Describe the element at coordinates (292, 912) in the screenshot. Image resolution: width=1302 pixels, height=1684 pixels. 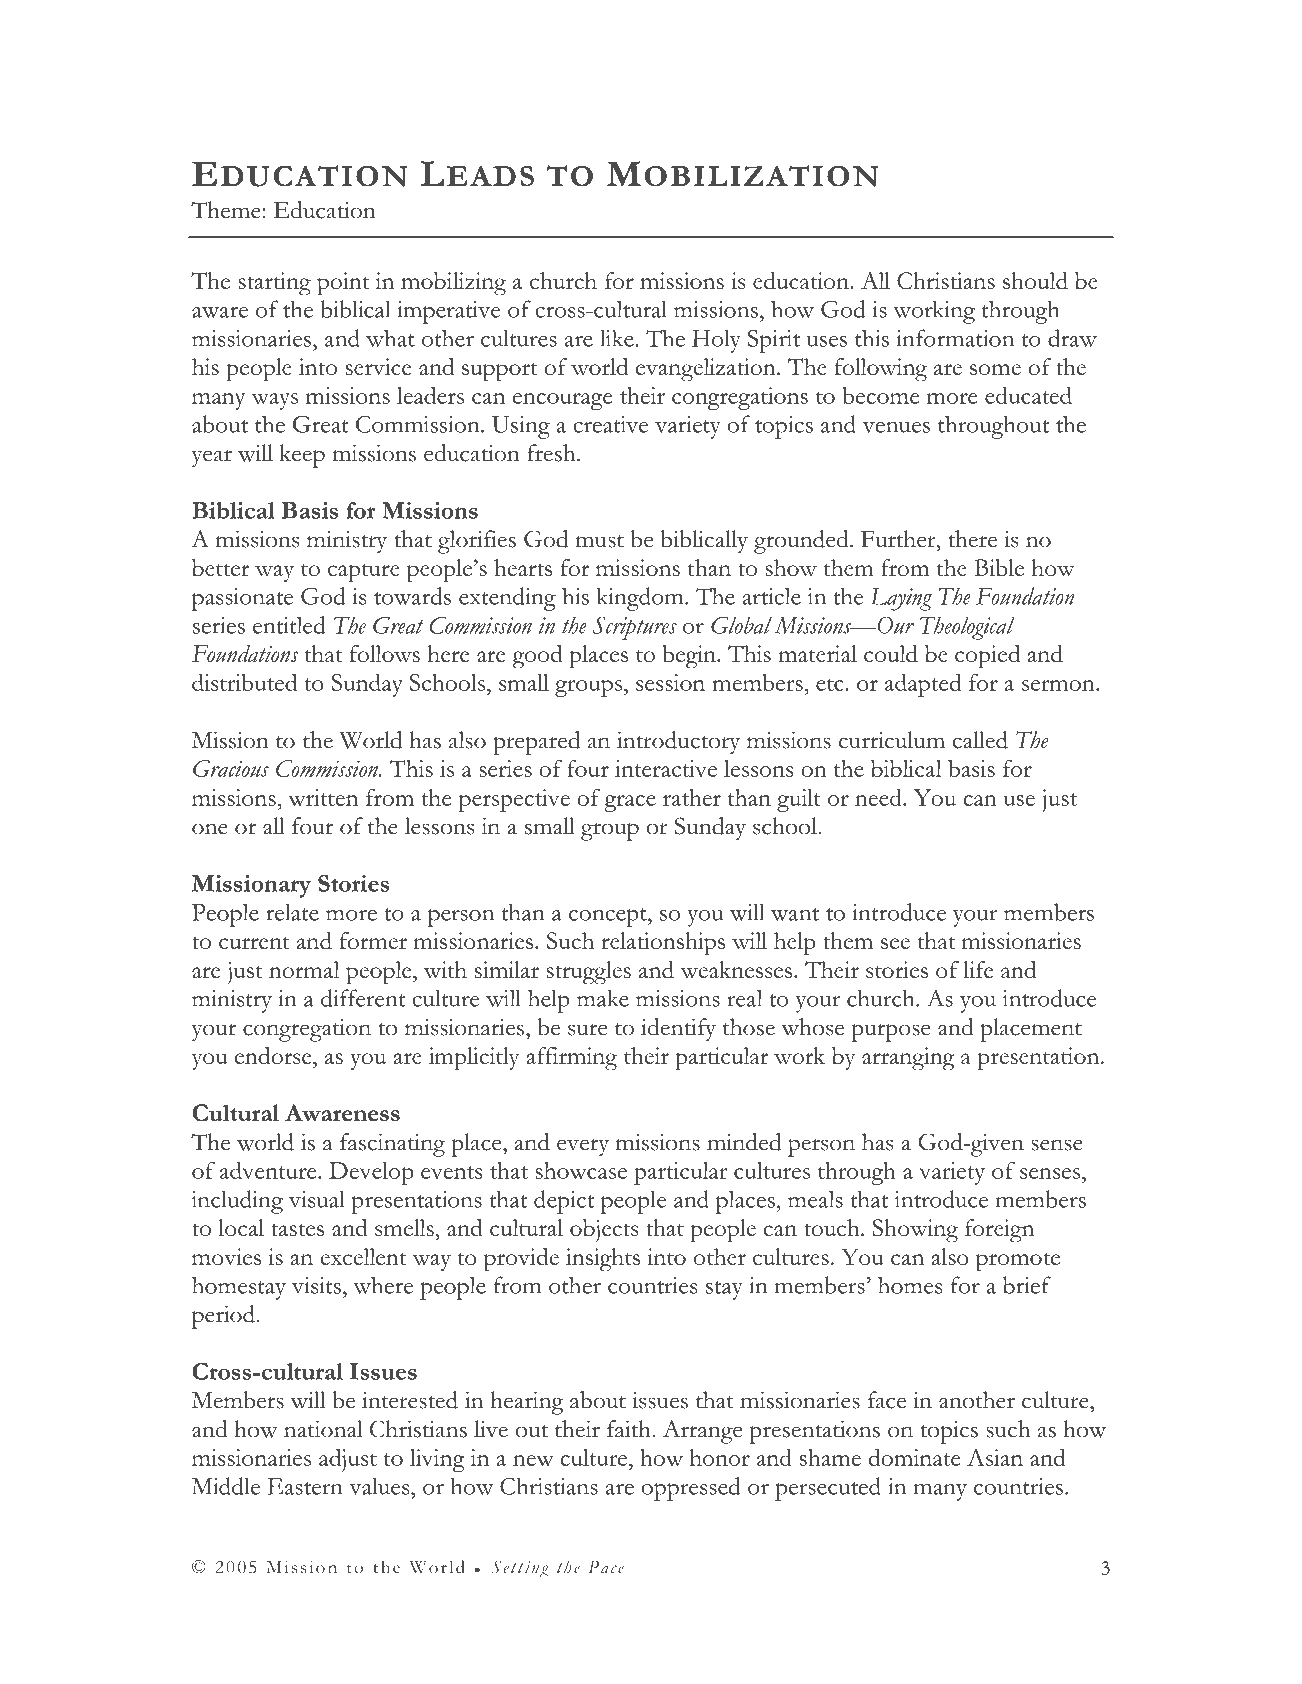
I see `relate` at that location.
